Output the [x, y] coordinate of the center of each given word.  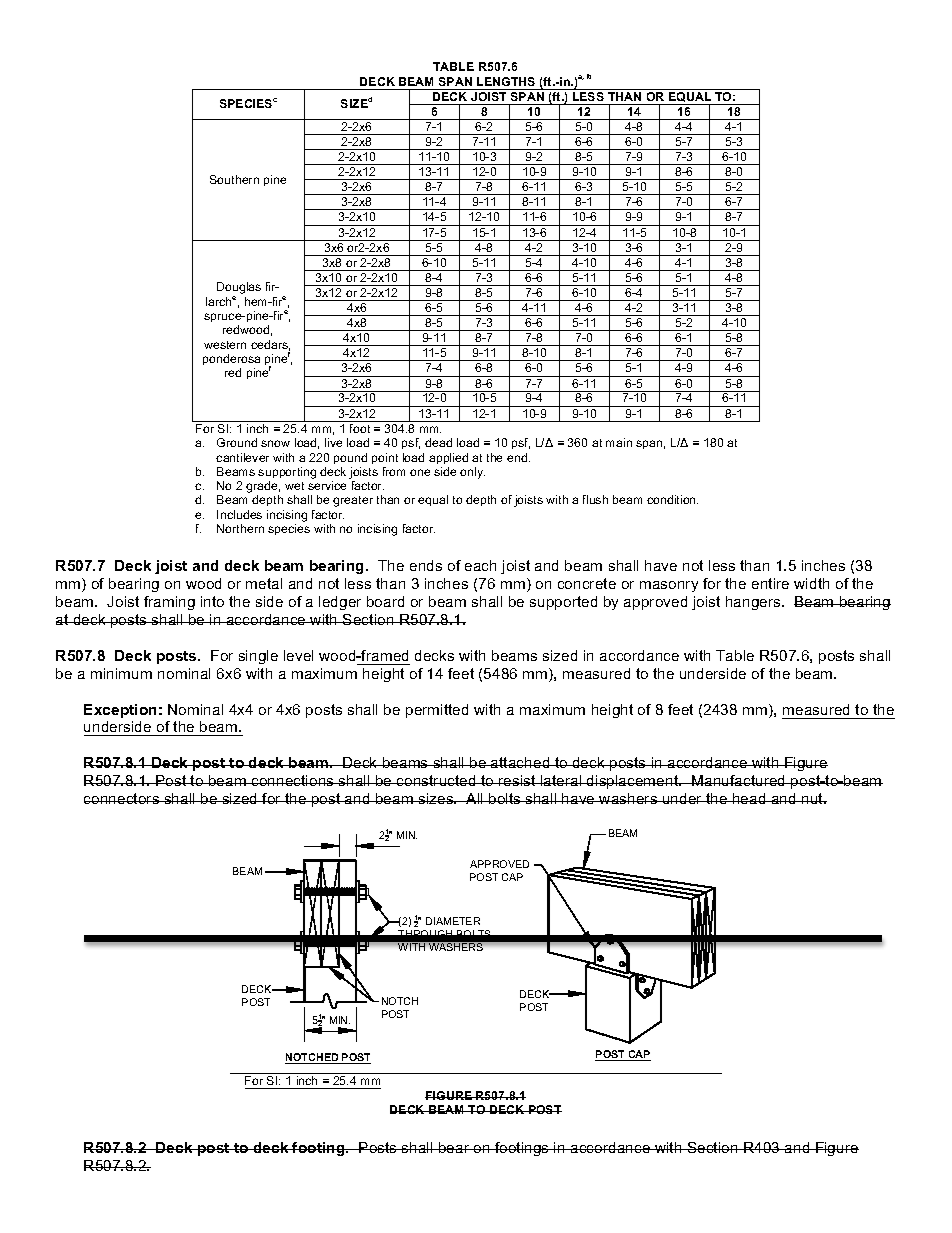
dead [438, 442]
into [212, 601]
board [385, 601]
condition [672, 499]
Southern [234, 179]
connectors [123, 798]
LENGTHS [506, 81]
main [619, 442]
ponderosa [231, 361]
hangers [754, 603]
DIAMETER [453, 921]
